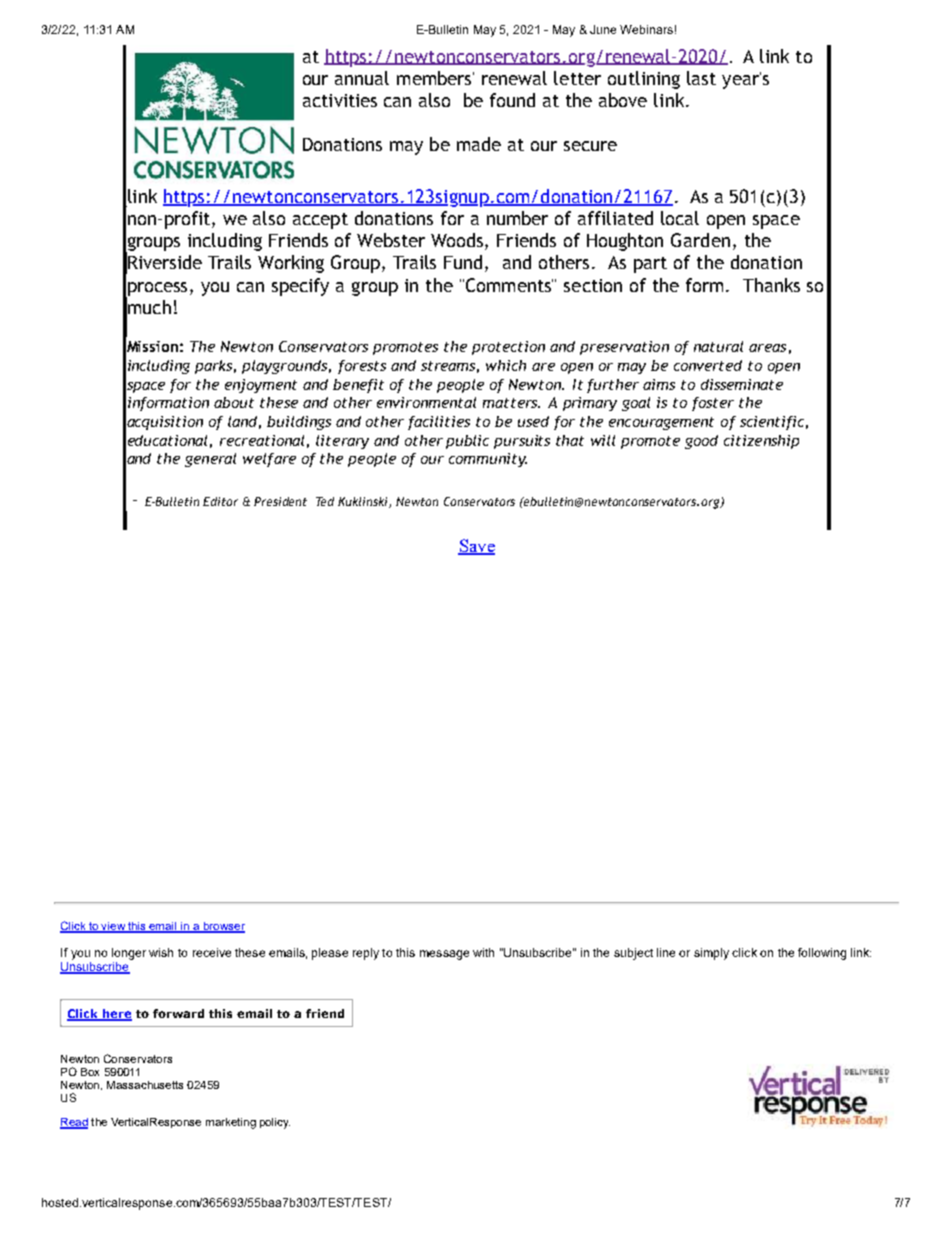 The image size is (952, 1233). What do you see at coordinates (476, 547) in the image?
I see `Save` at bounding box center [476, 547].
